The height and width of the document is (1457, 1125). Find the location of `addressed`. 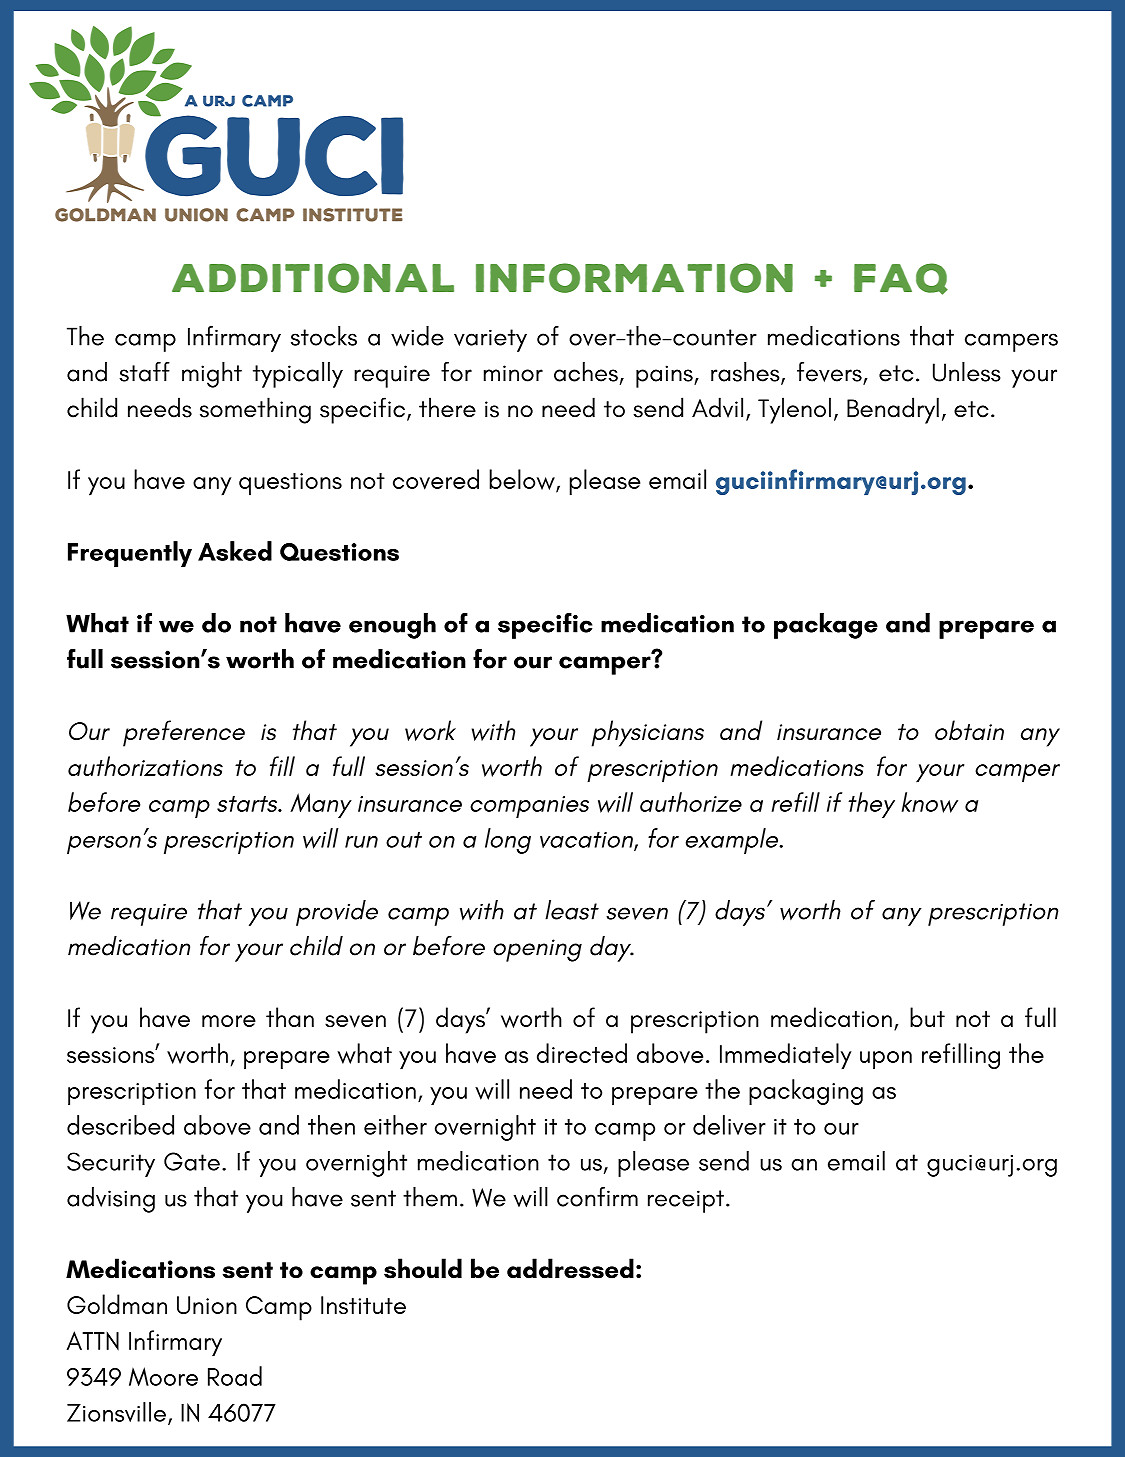

addressed is located at coordinates (570, 1268).
